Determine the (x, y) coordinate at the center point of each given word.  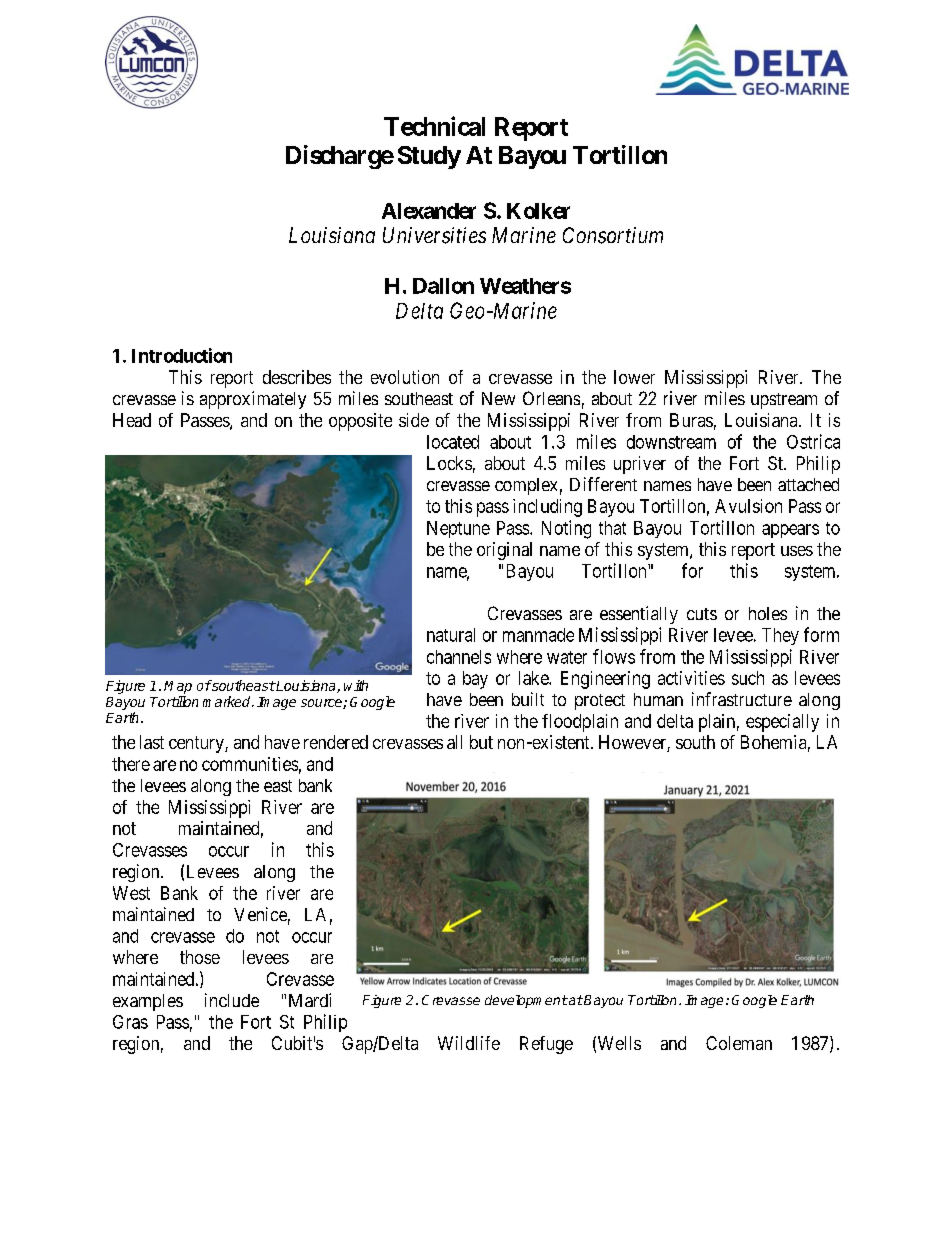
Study (429, 157)
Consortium (613, 235)
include (232, 1000)
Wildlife (469, 1043)
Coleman (739, 1043)
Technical (434, 126)
